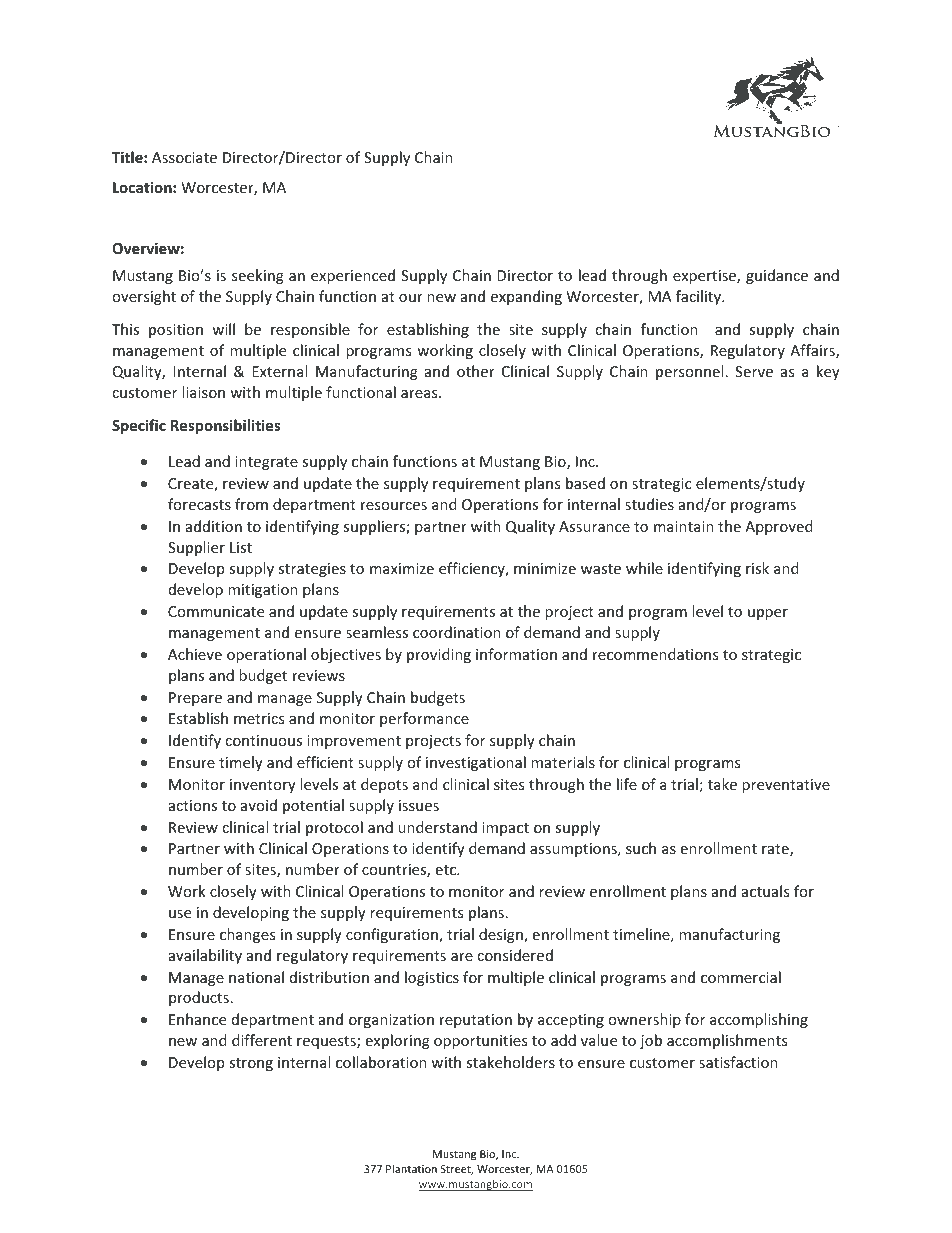 This page has height=1233, width=952. Describe the element at coordinates (439, 655) in the page. I see `providing` at that location.
